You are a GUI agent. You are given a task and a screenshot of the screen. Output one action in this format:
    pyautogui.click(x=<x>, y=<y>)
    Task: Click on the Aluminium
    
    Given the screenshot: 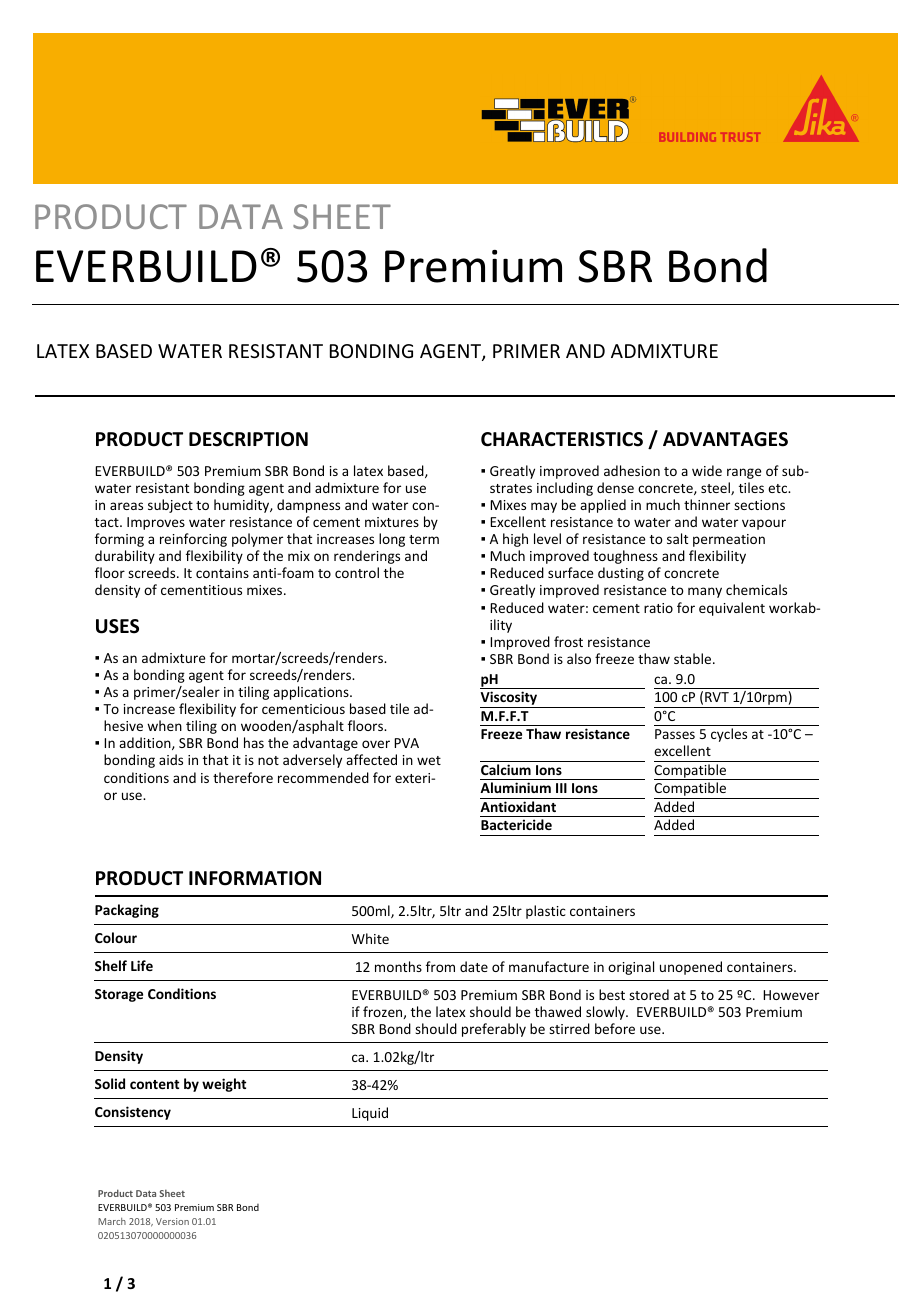 What is the action you would take?
    pyautogui.click(x=515, y=787)
